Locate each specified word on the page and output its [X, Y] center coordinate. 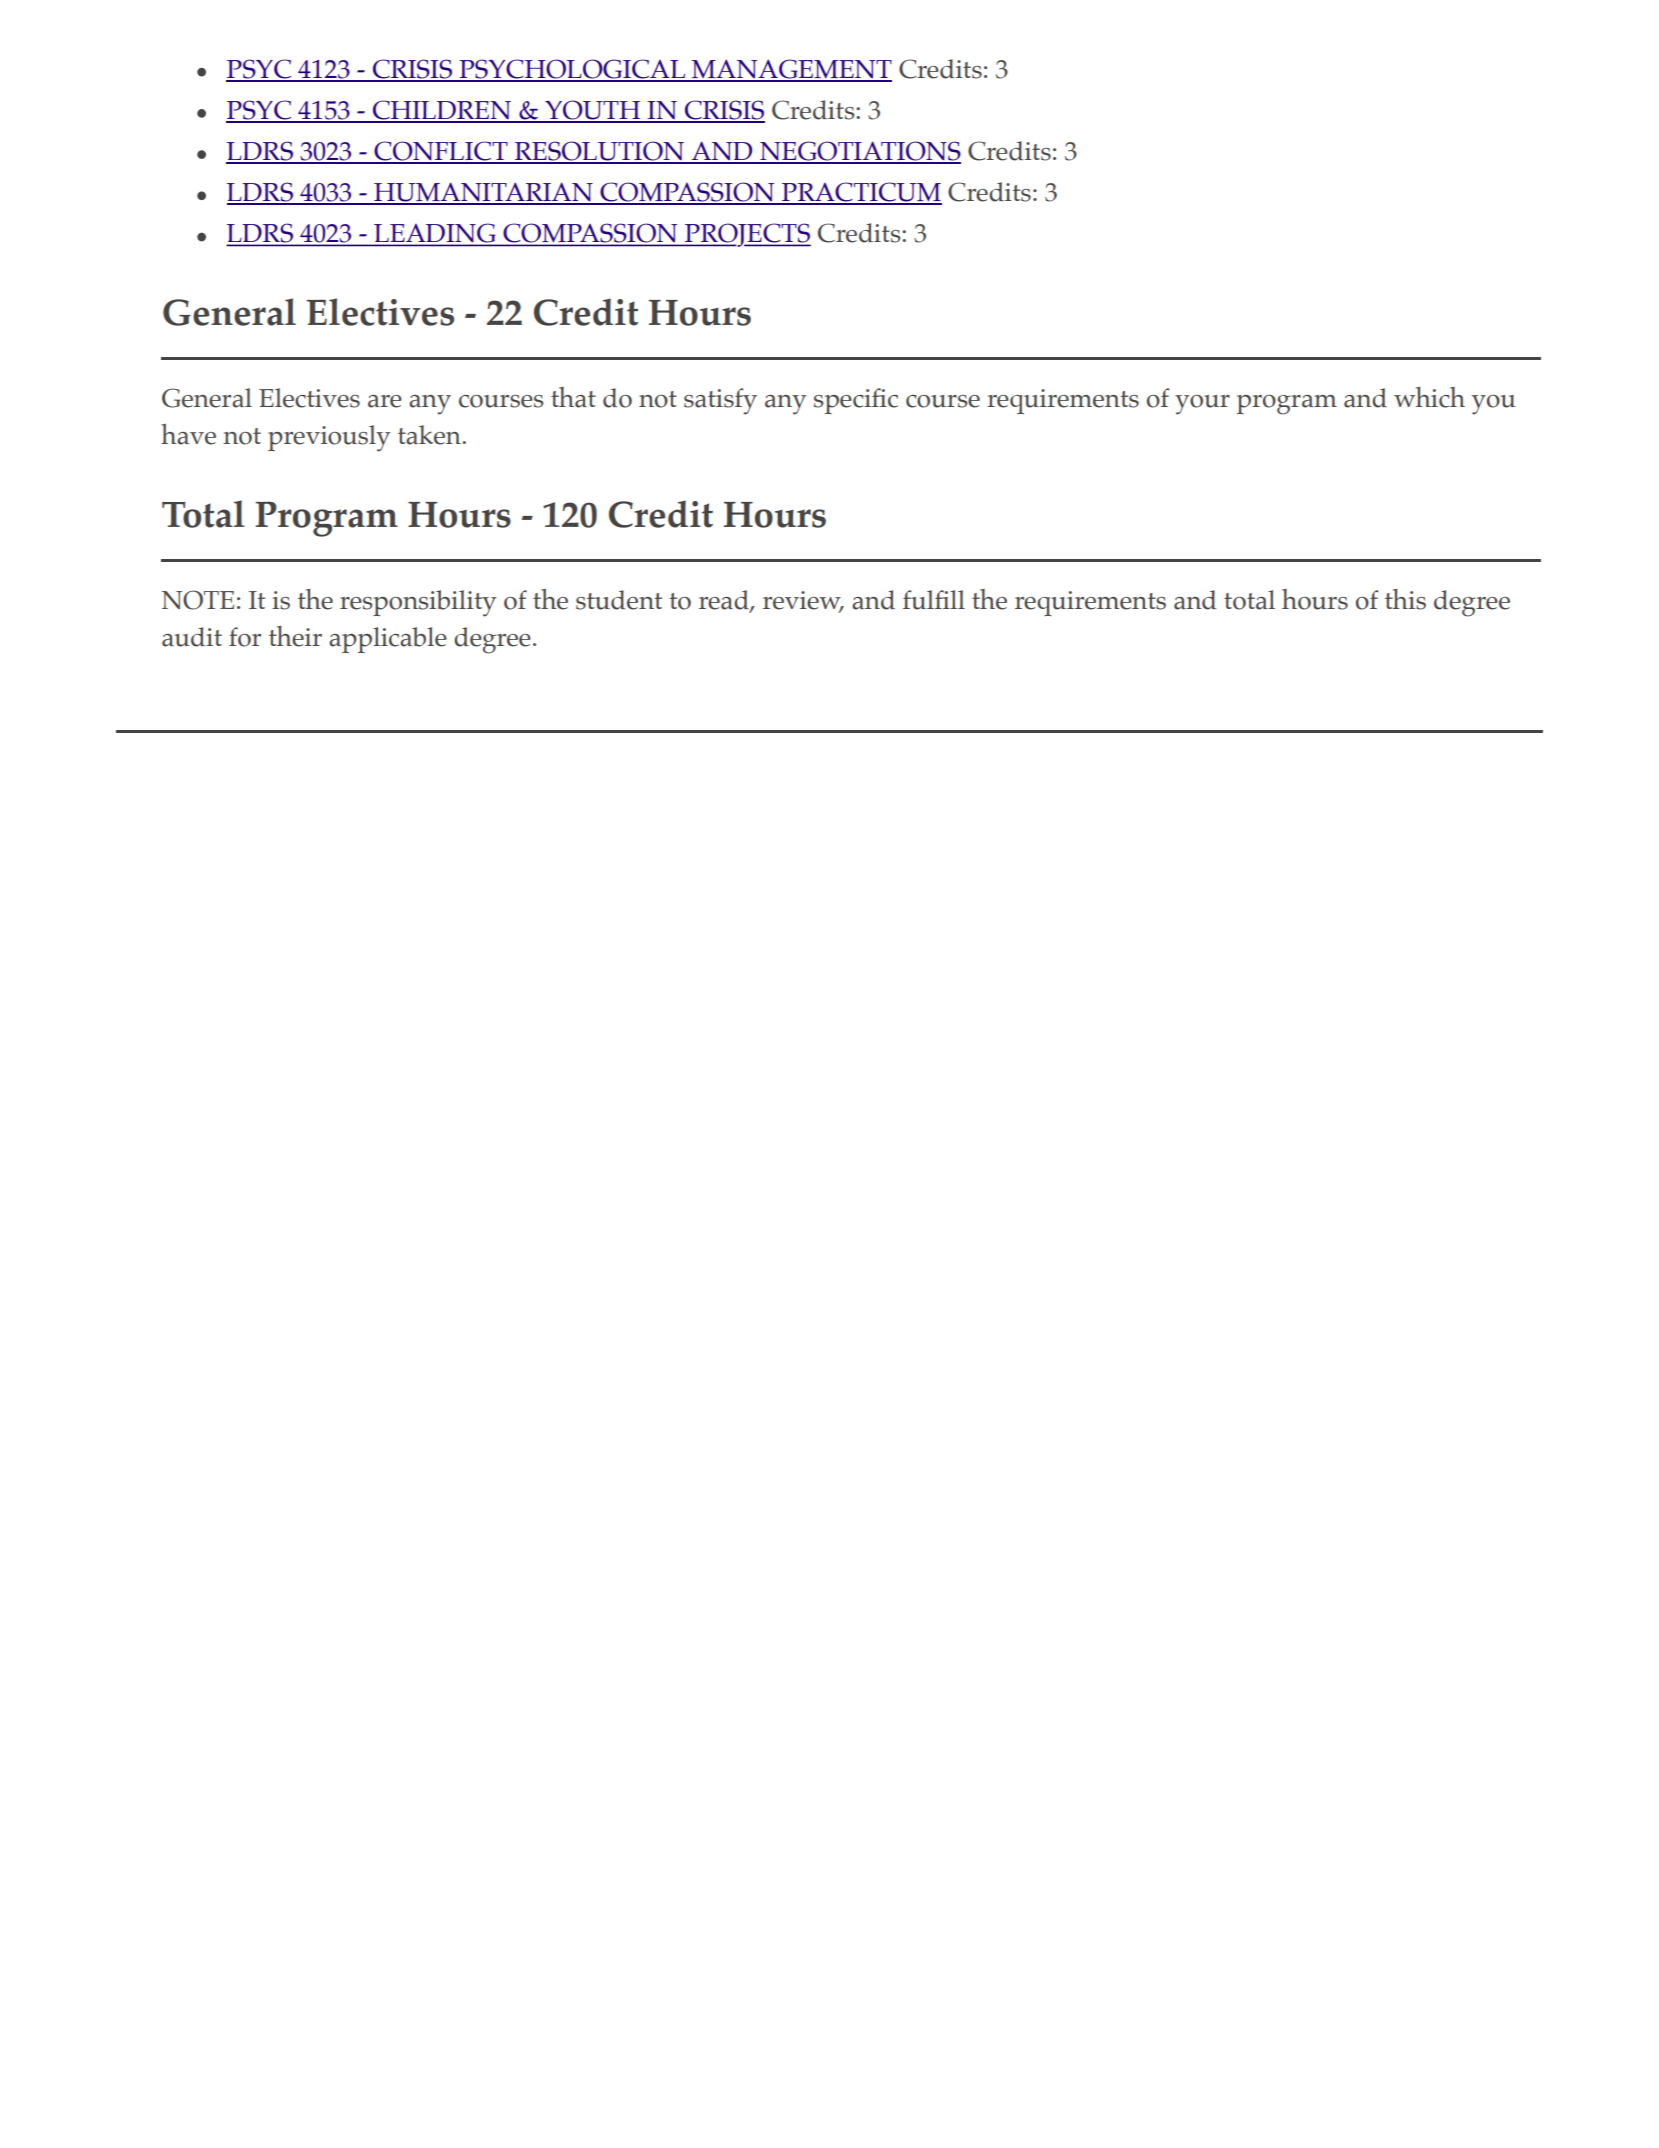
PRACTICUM [861, 193]
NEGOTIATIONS [859, 152]
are [385, 401]
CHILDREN [441, 111]
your [1202, 405]
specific [856, 401]
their [295, 636]
